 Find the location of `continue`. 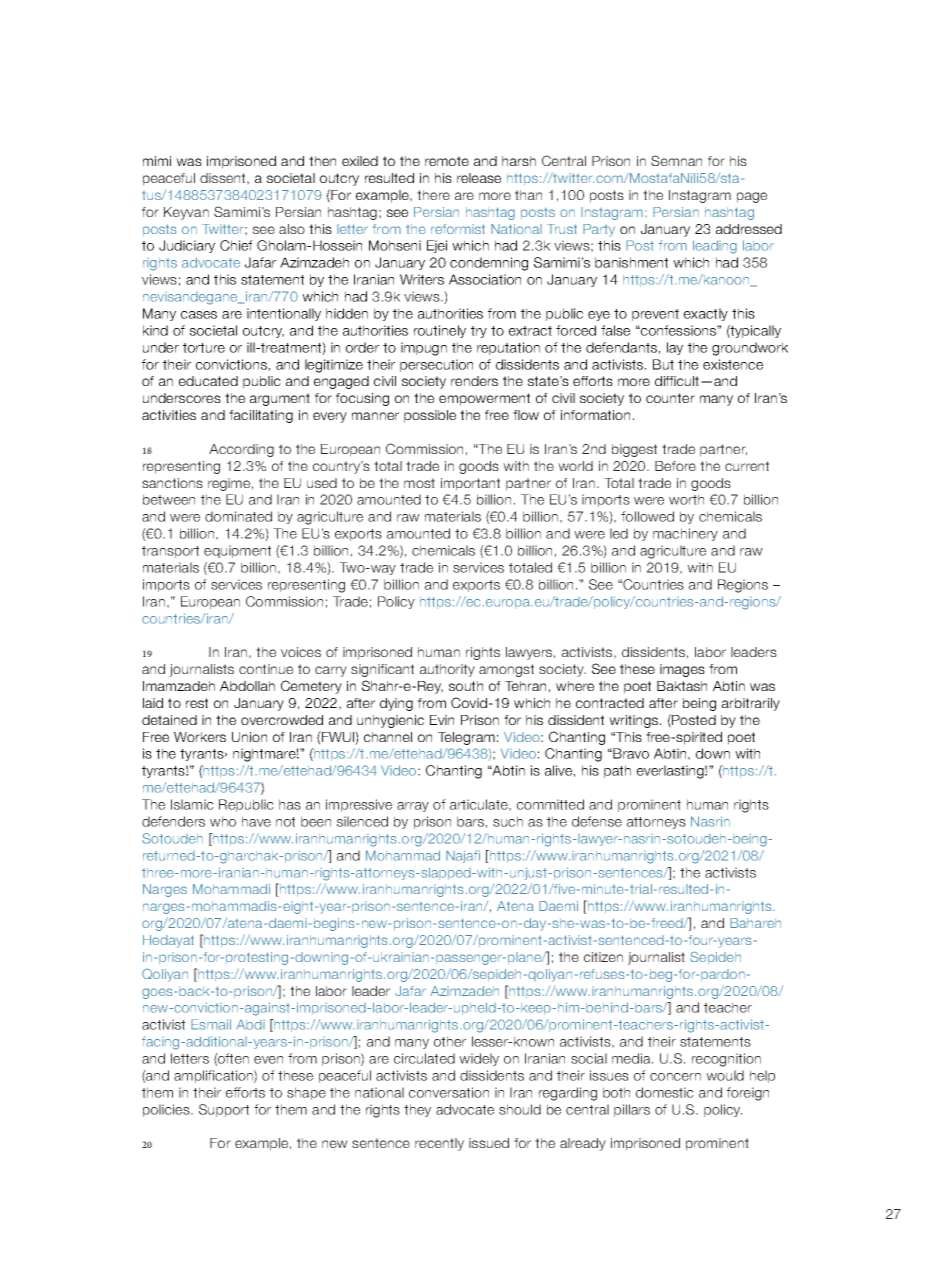

continue is located at coordinates (266, 669).
